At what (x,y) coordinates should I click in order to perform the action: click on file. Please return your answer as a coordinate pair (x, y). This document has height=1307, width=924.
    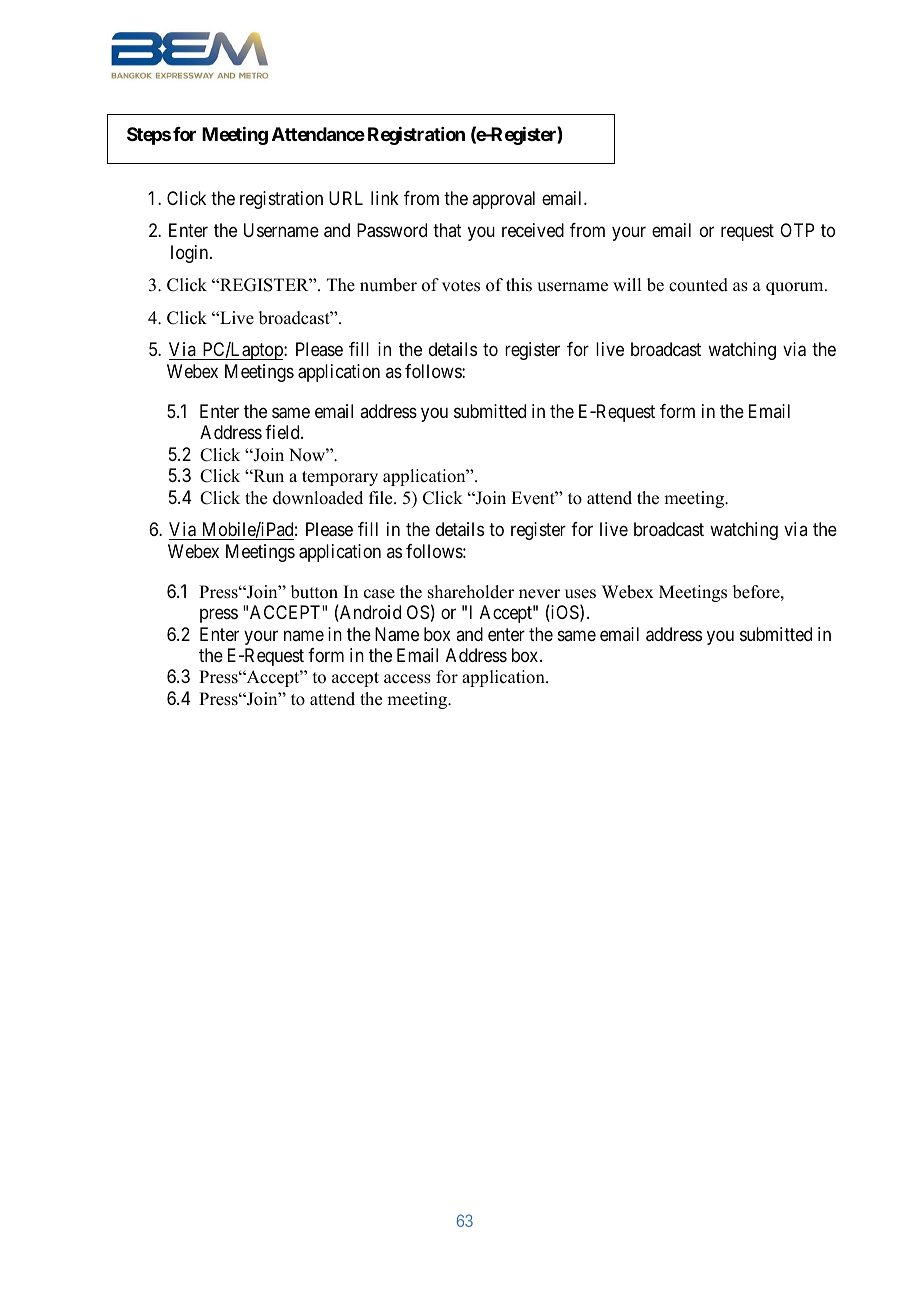
    Looking at the image, I should click on (382, 498).
